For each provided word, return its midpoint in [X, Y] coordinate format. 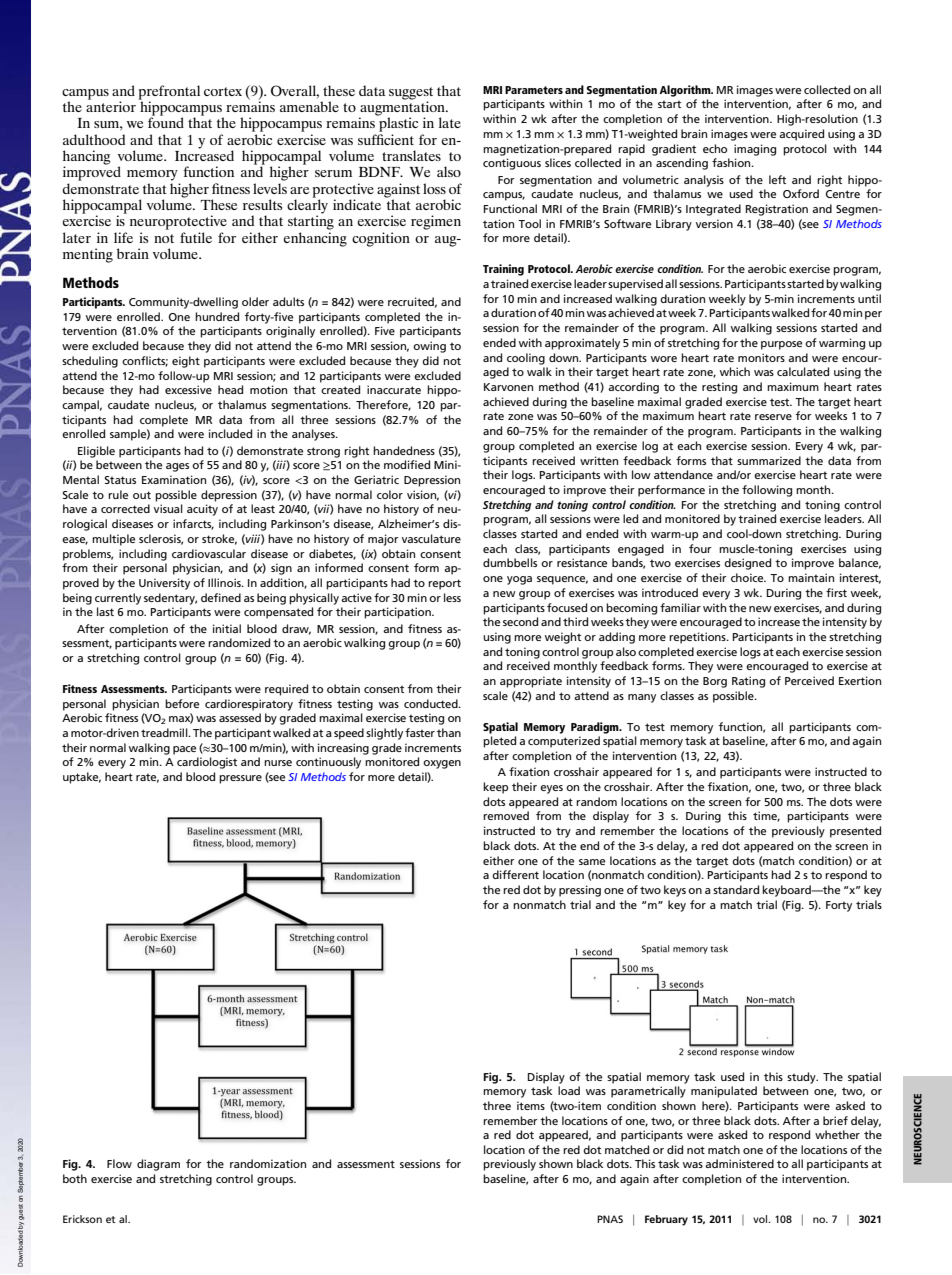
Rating [748, 682]
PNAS [610, 1219]
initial [227, 628]
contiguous [512, 164]
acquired [801, 135]
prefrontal [169, 93]
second [520, 621]
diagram [158, 1165]
